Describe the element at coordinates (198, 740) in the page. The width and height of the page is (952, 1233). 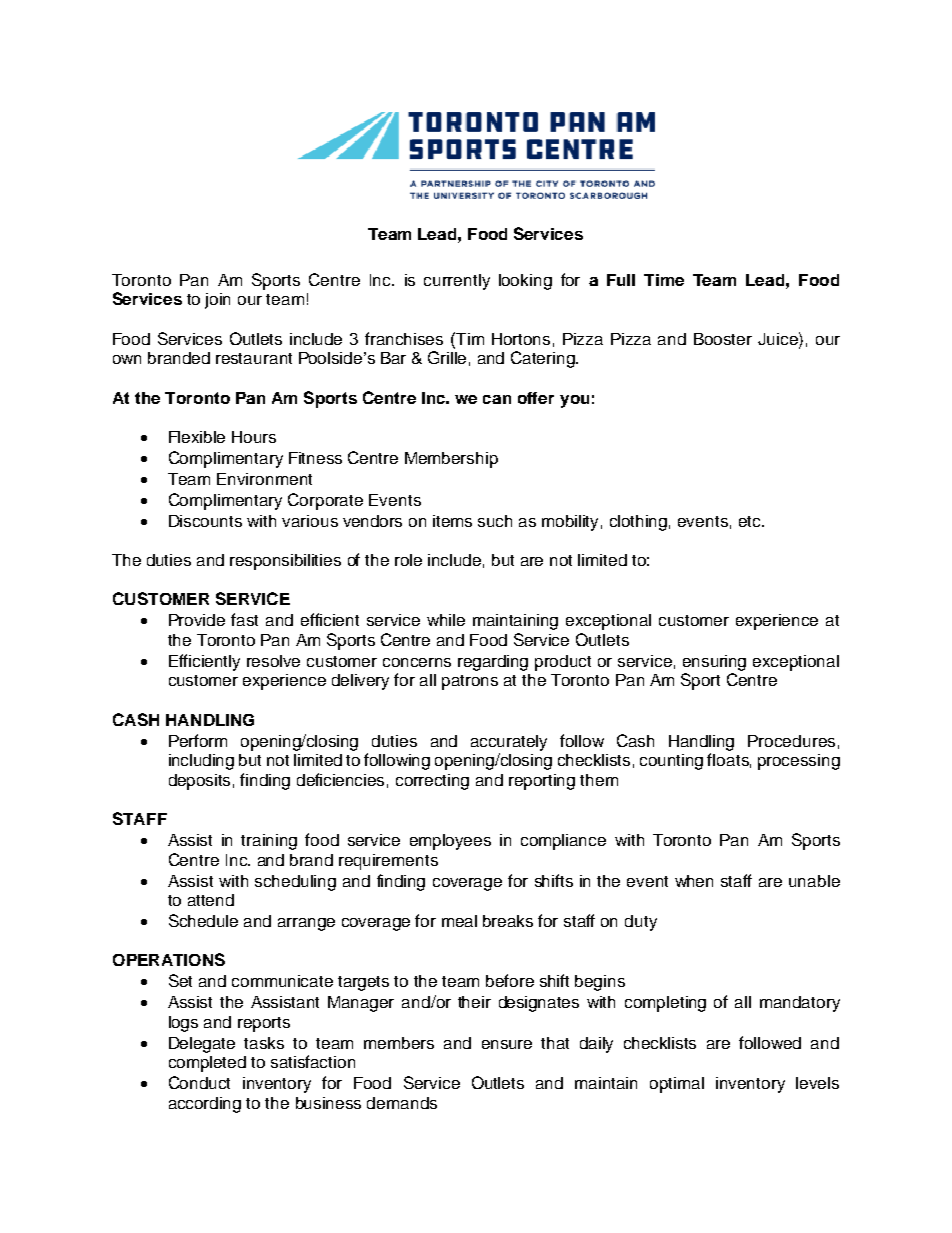
I see `Perform` at that location.
